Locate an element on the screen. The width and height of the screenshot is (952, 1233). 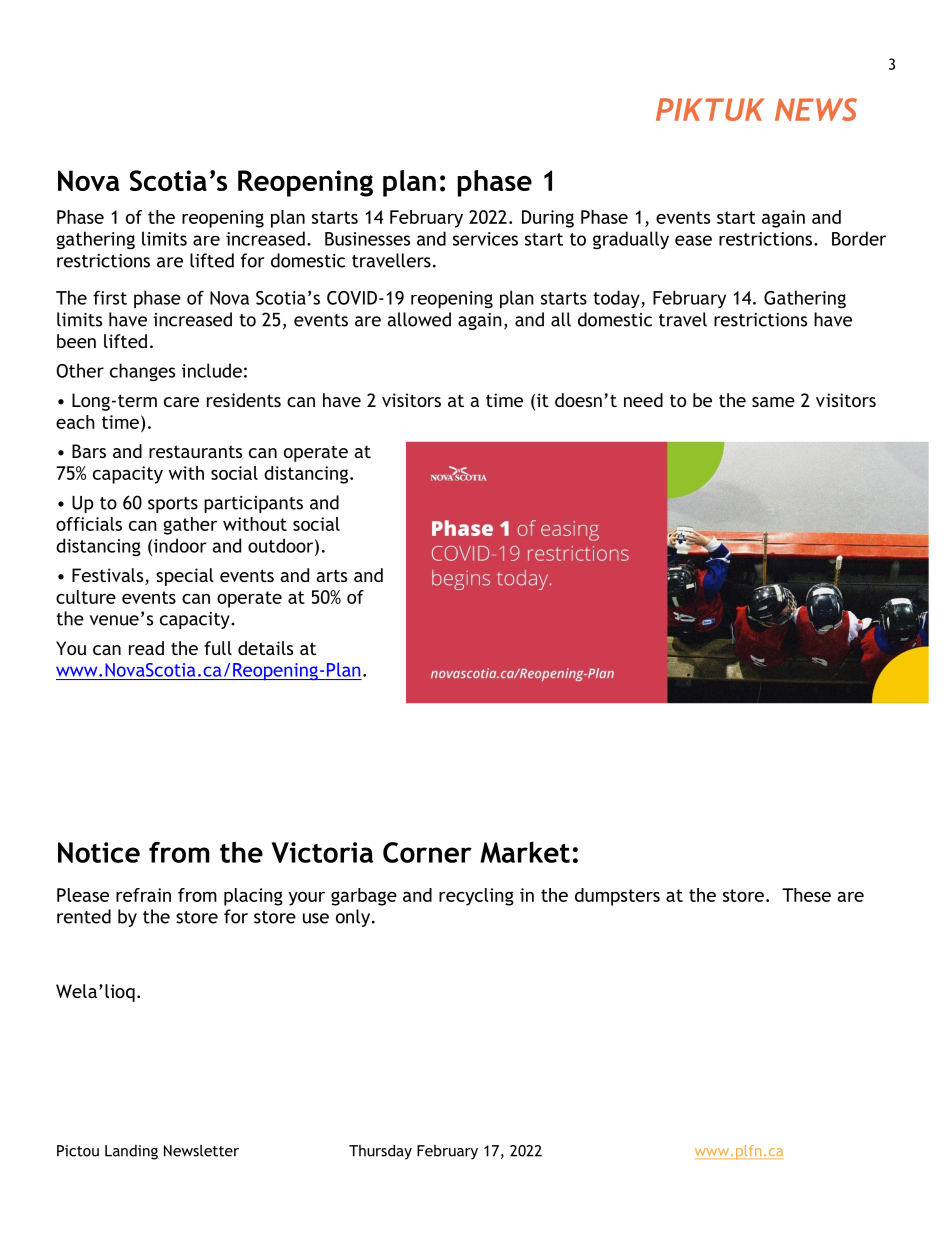
Border is located at coordinates (859, 238).
